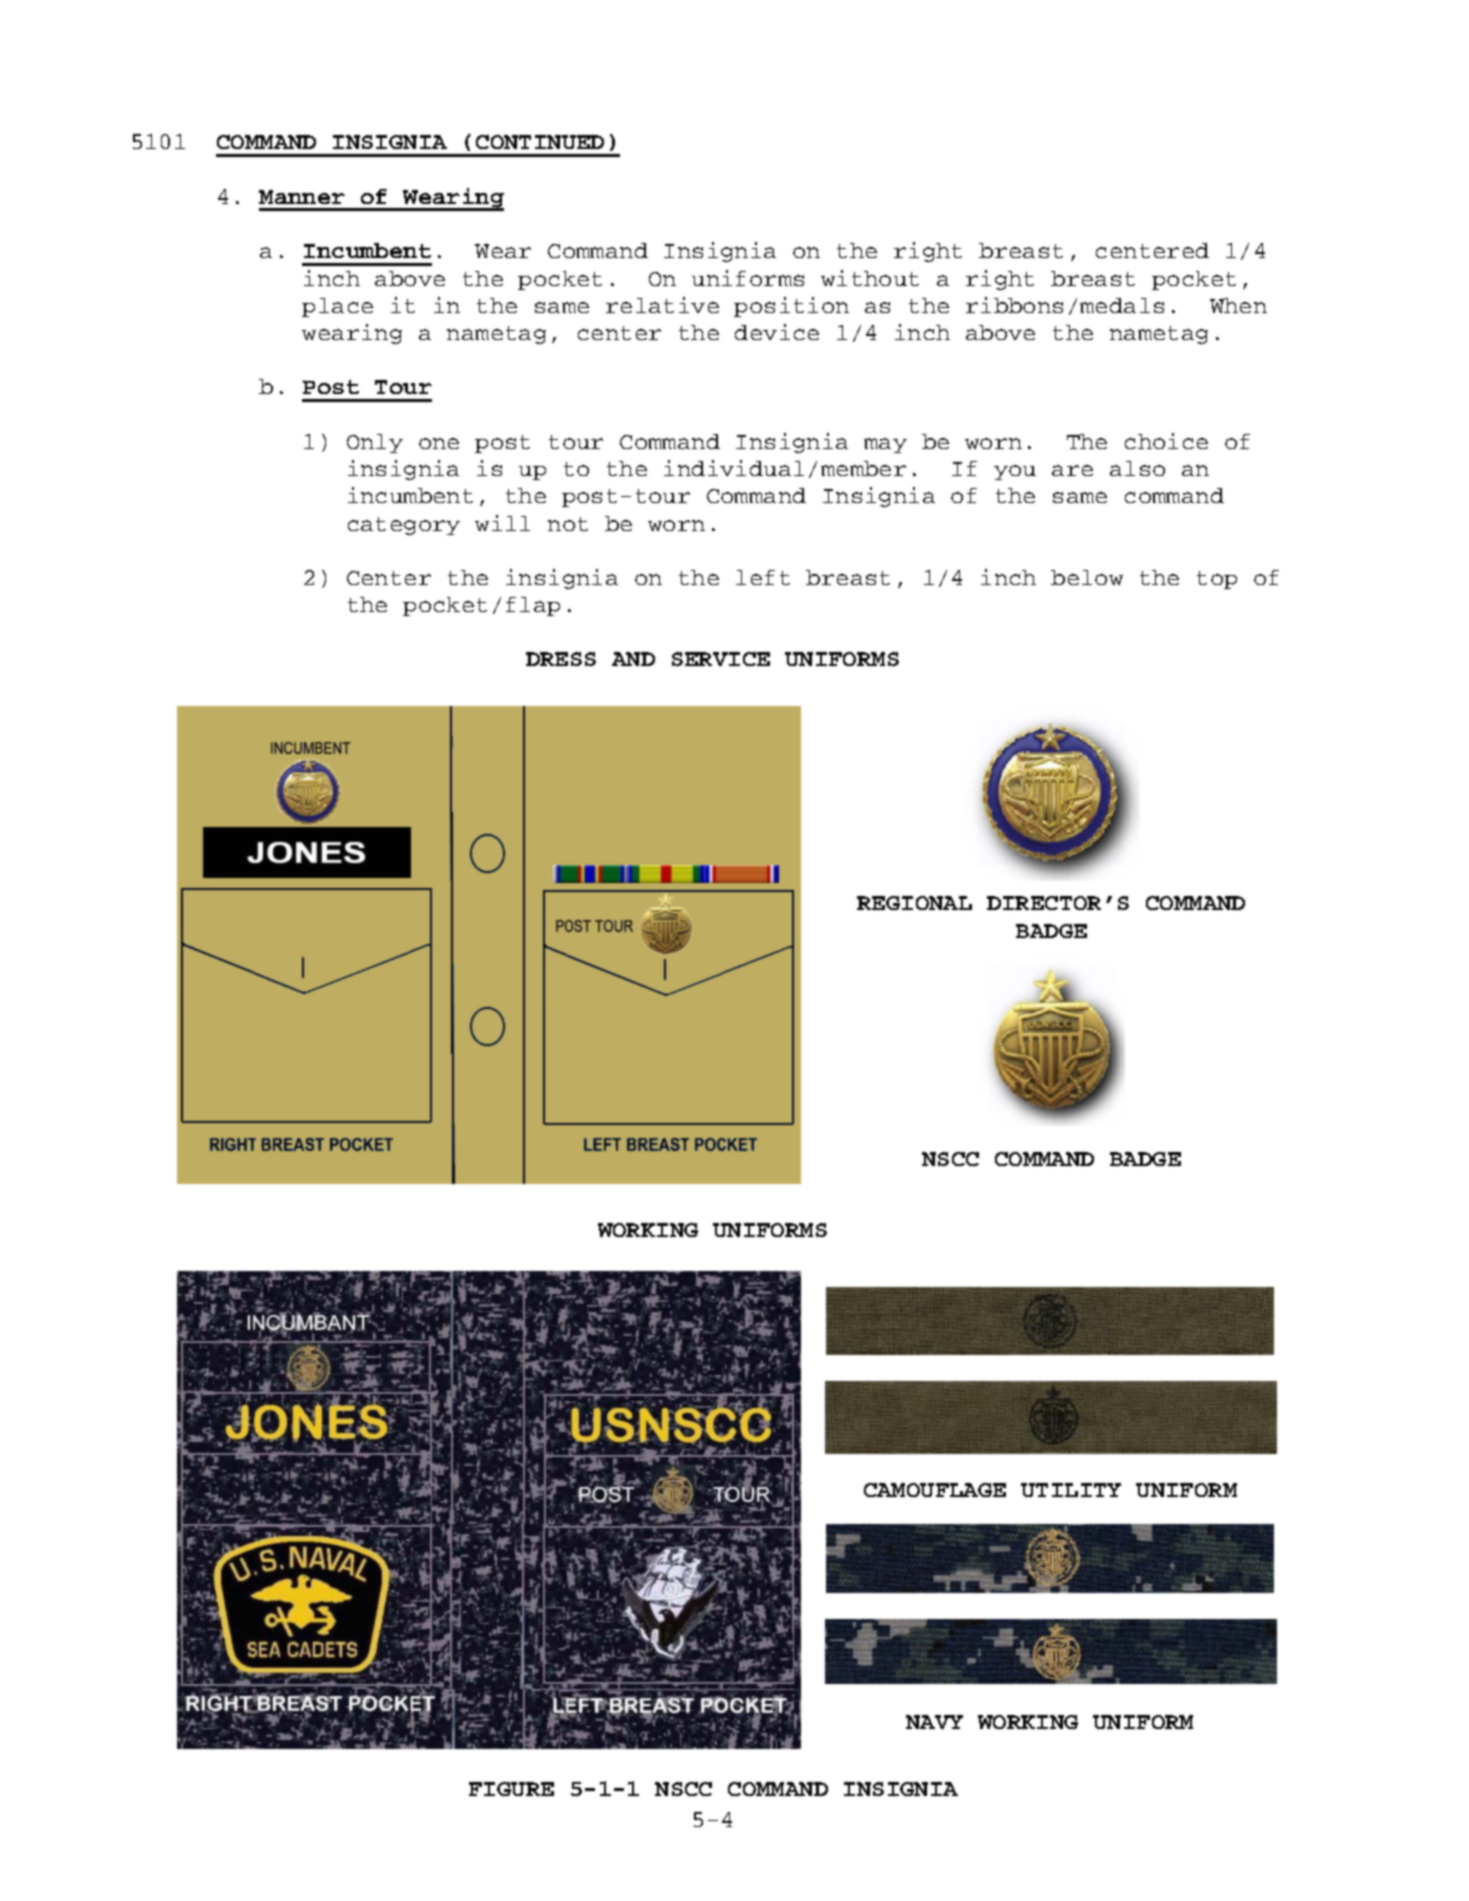  Describe the element at coordinates (1071, 1490) in the image. I see `UTILITY` at that location.
